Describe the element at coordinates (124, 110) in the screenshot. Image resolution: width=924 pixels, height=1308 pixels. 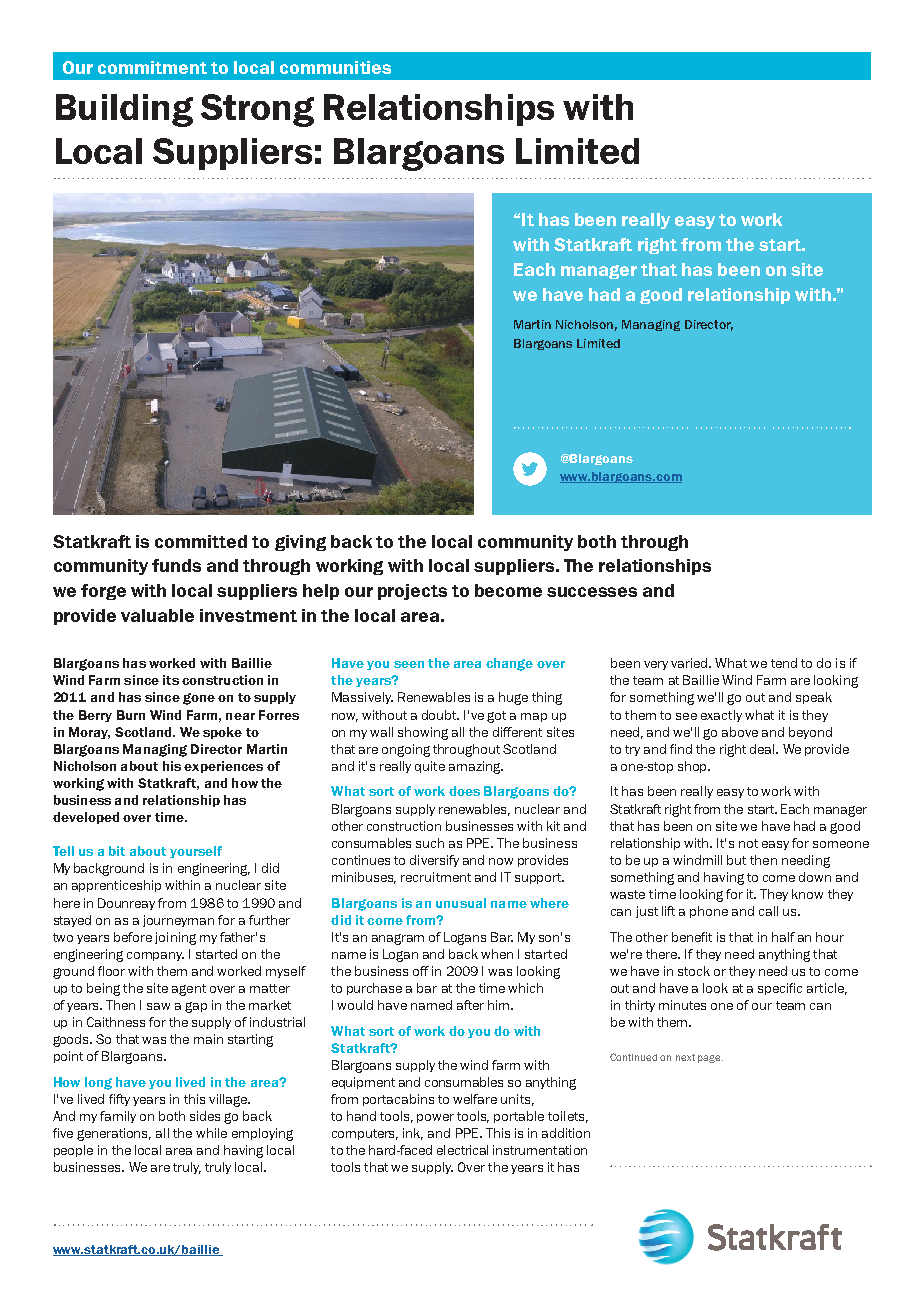
I see `Building` at that location.
